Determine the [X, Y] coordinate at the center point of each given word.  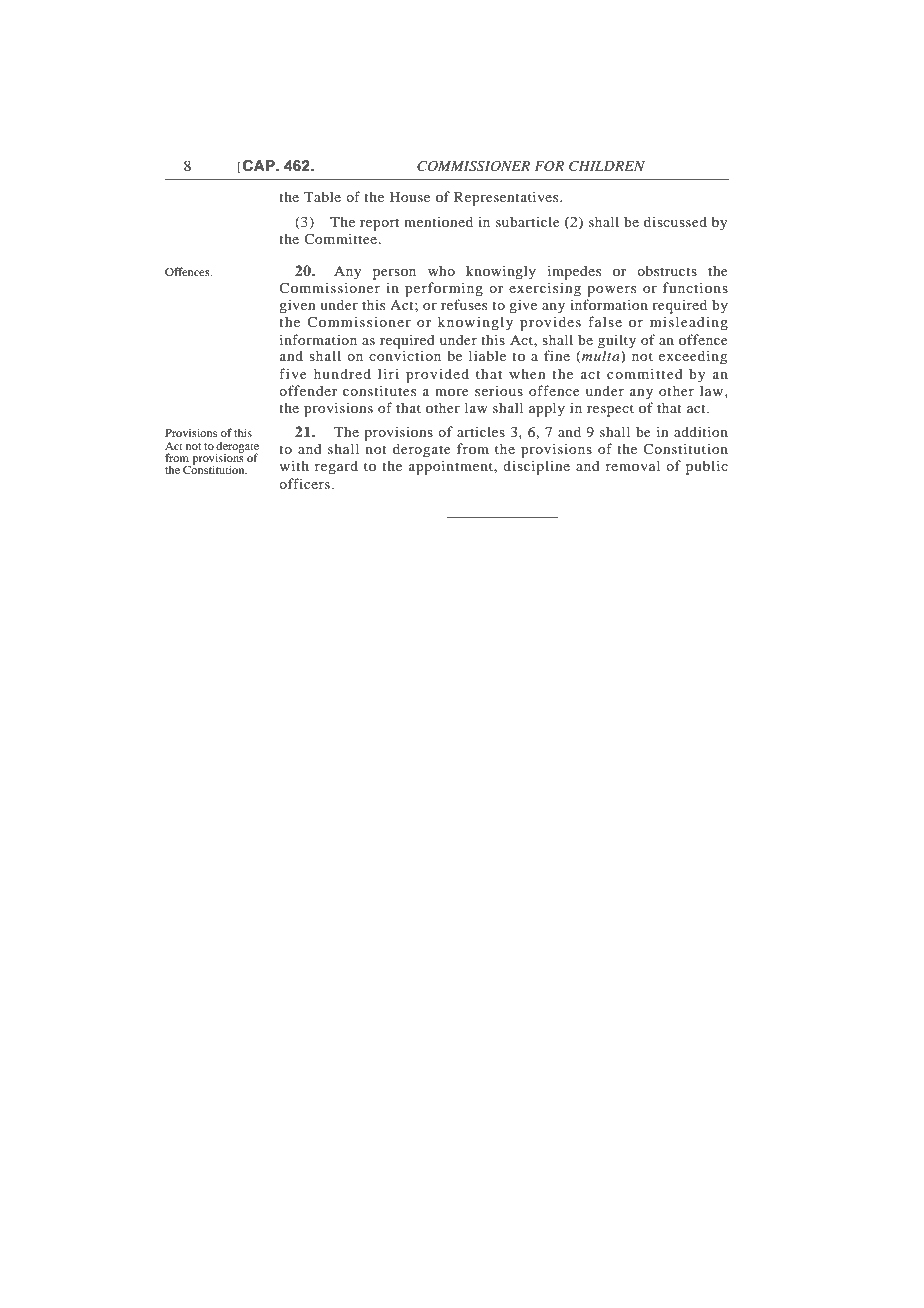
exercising [545, 289]
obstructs [667, 270]
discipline [536, 467]
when [527, 373]
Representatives [507, 198]
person [394, 274]
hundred [342, 373]
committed [645, 373]
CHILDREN [607, 166]
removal [633, 465]
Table [322, 196]
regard [336, 467]
